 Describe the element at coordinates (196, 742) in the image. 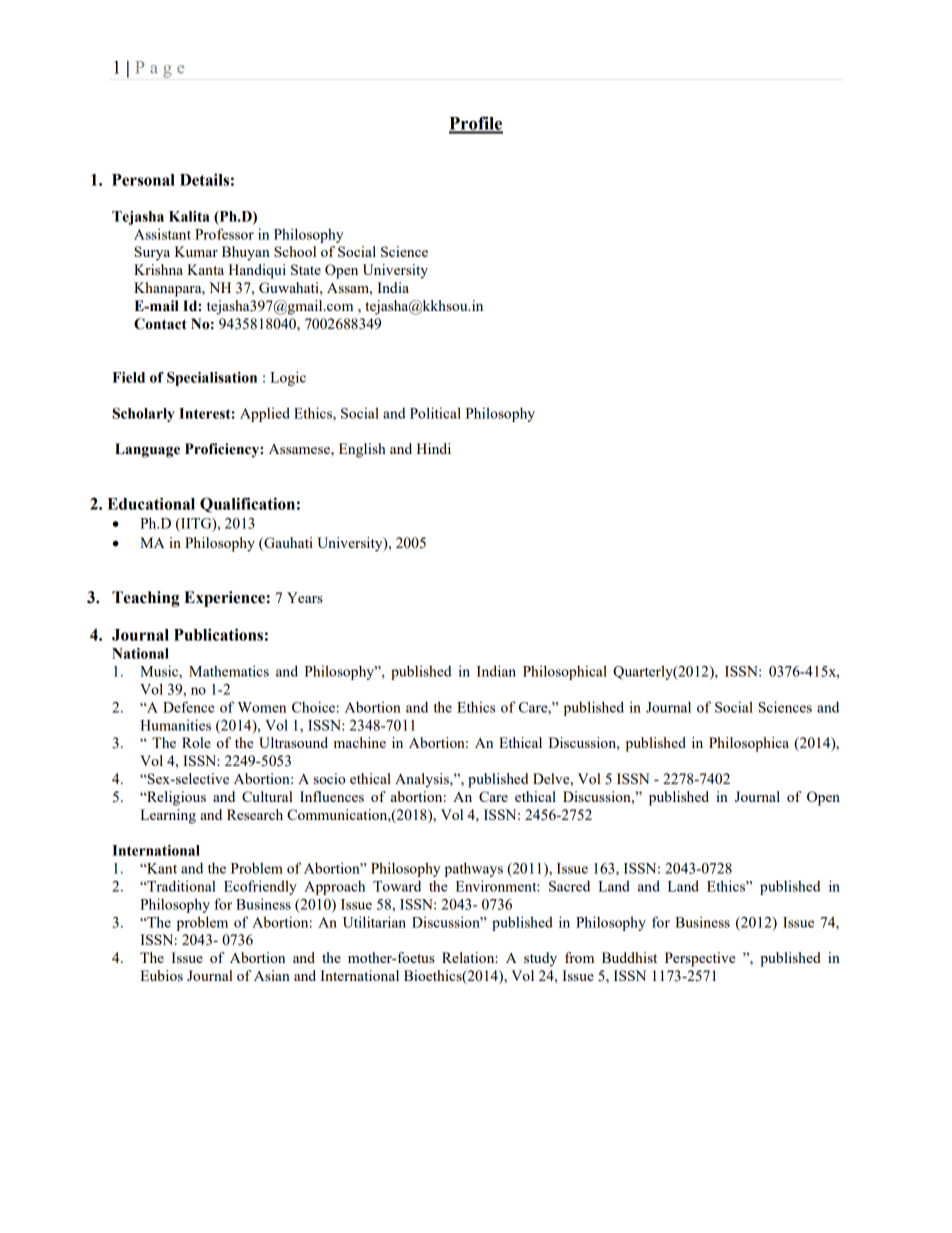

I see `Role` at that location.
